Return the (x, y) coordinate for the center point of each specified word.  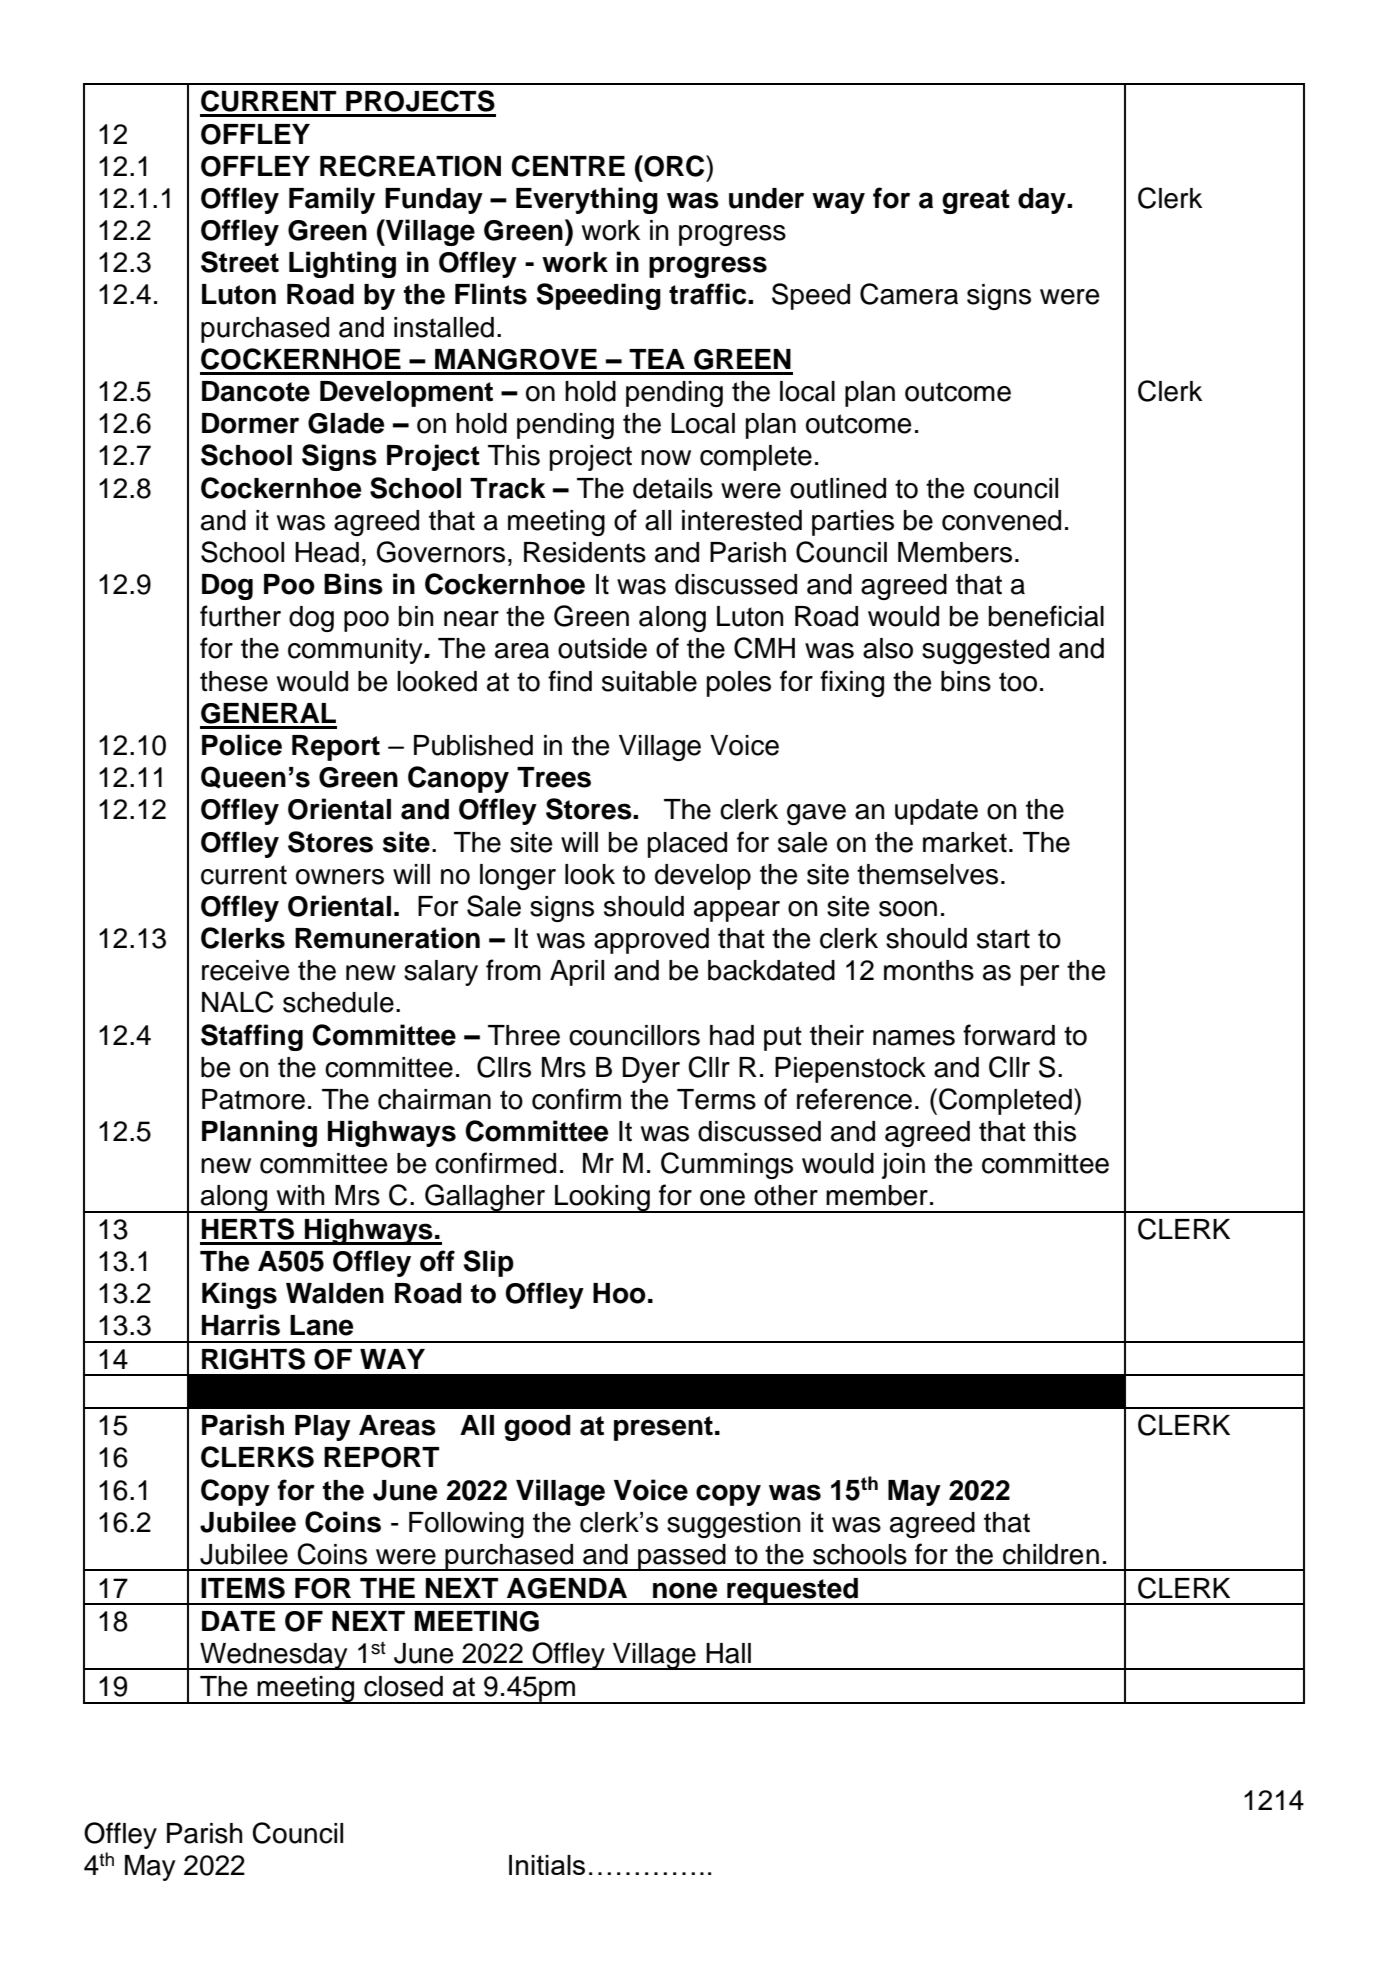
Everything (587, 200)
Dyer (651, 1070)
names (914, 1038)
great (976, 201)
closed (403, 1686)
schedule (338, 1002)
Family (332, 200)
